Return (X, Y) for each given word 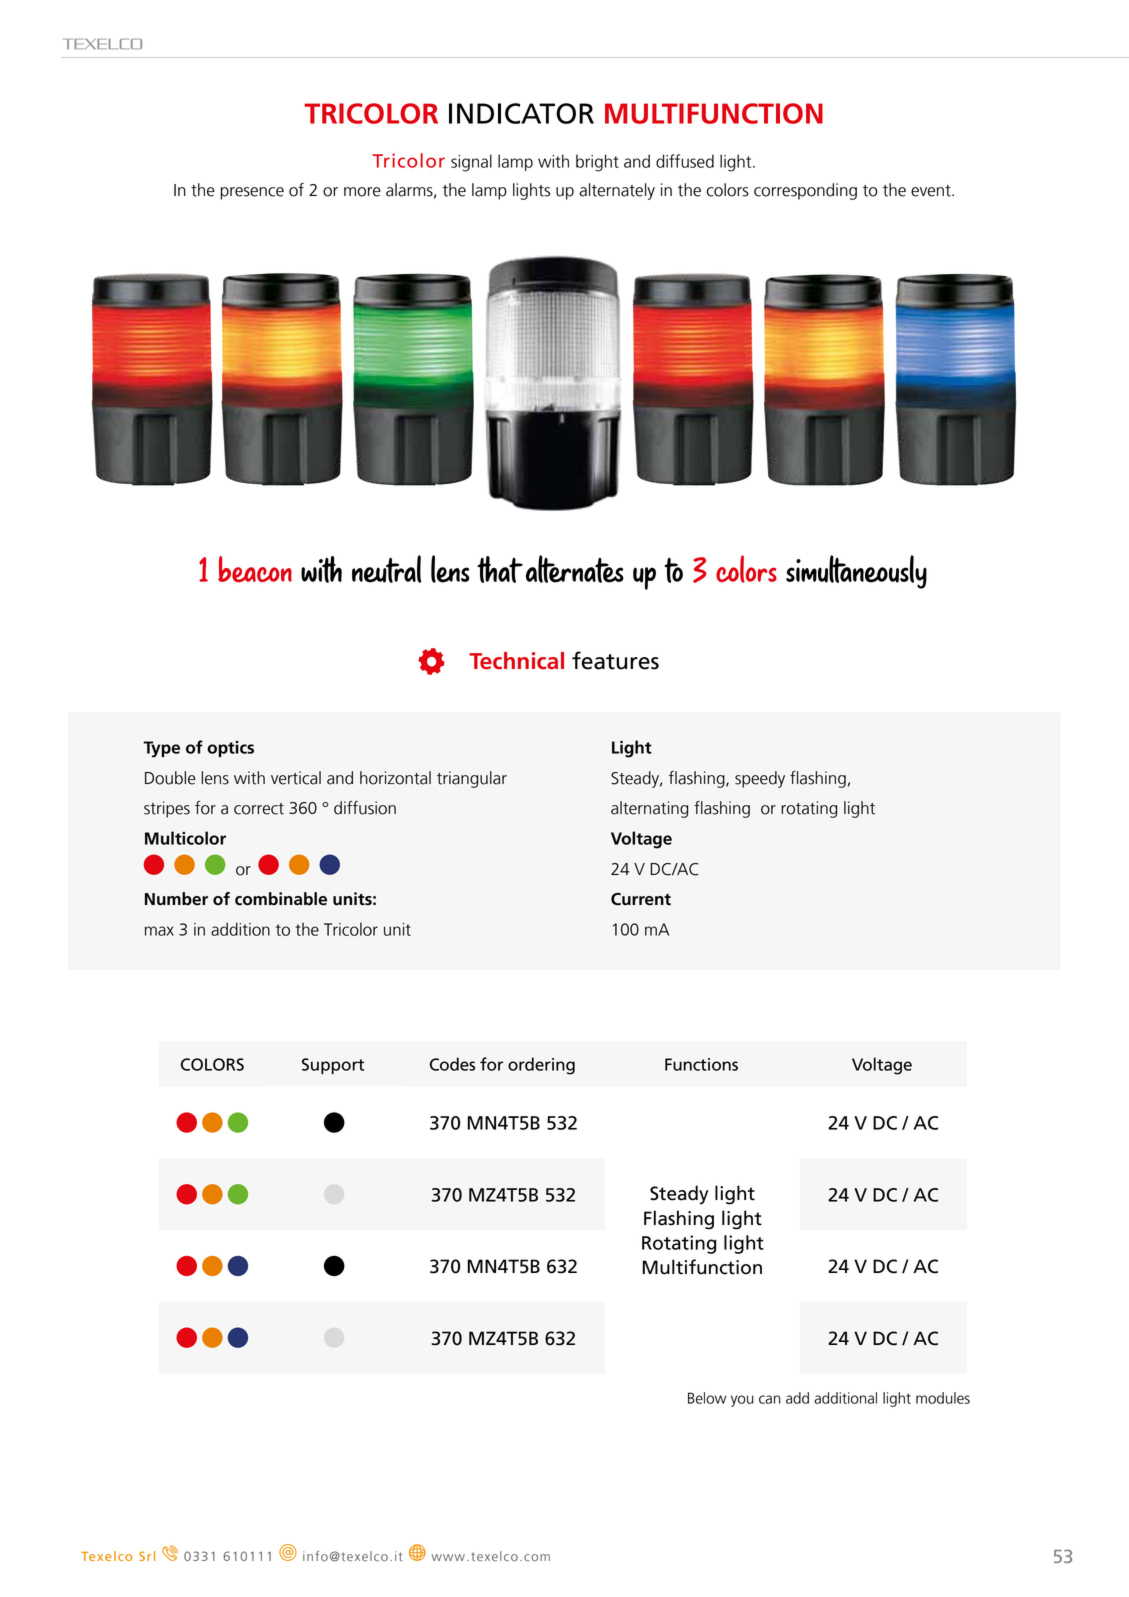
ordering (541, 1066)
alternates (575, 569)
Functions (701, 1064)
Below (707, 1398)
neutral (386, 569)
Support (333, 1066)
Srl (147, 1556)
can (770, 1399)
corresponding (805, 191)
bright (597, 163)
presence (252, 193)
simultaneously (856, 572)
